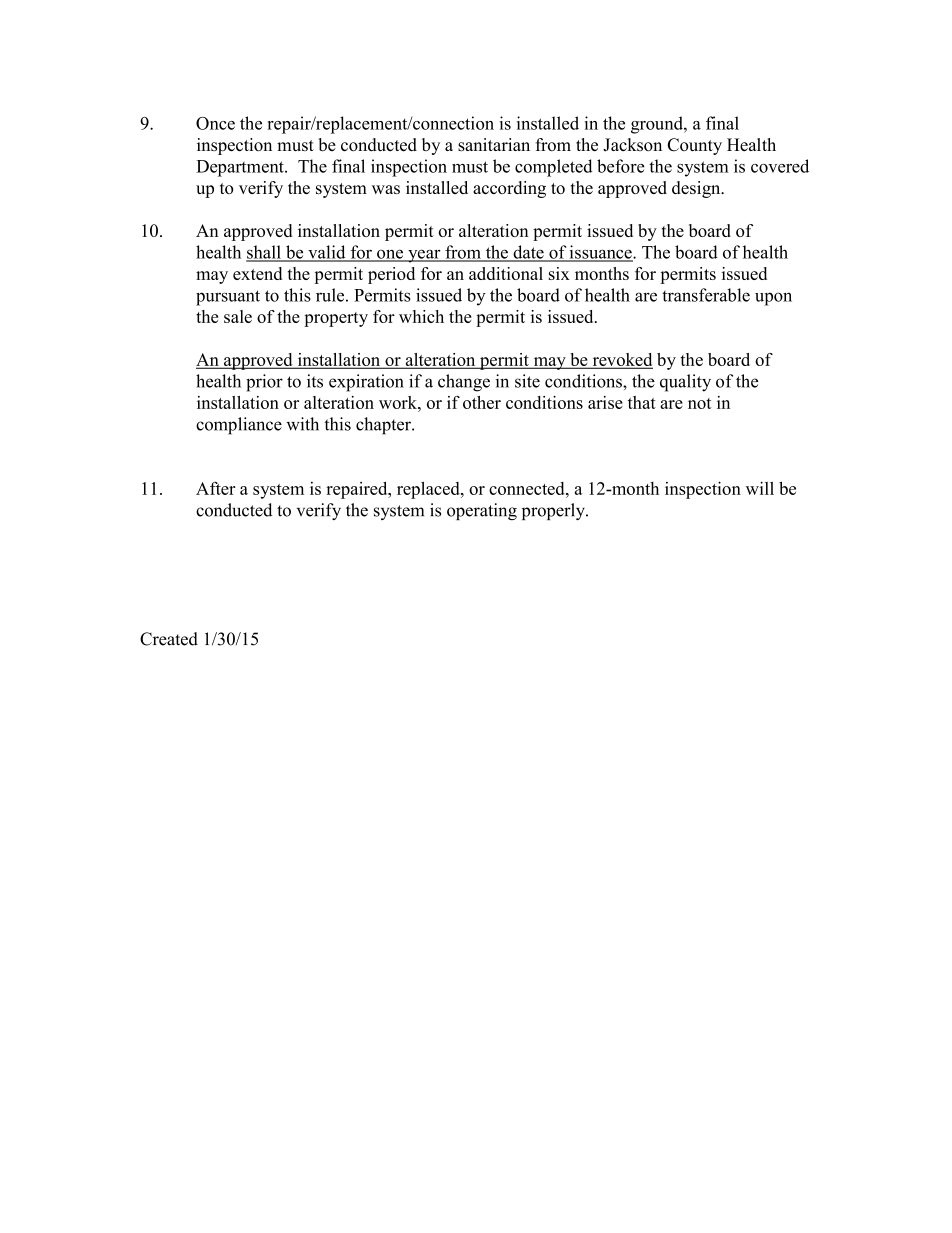 The image size is (952, 1233). Describe the element at coordinates (482, 511) in the image. I see `operating` at that location.
